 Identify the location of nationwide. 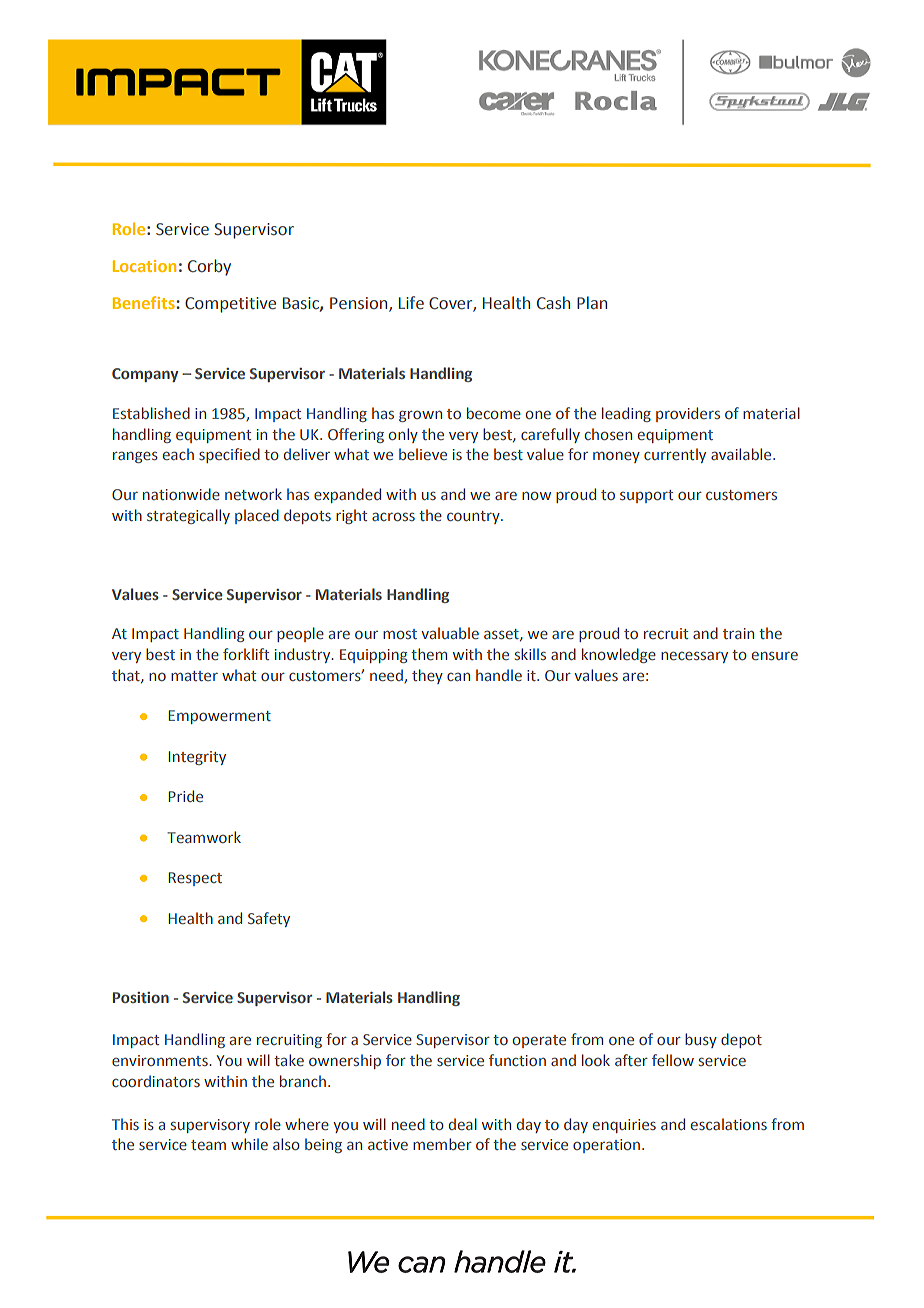
(181, 494).
